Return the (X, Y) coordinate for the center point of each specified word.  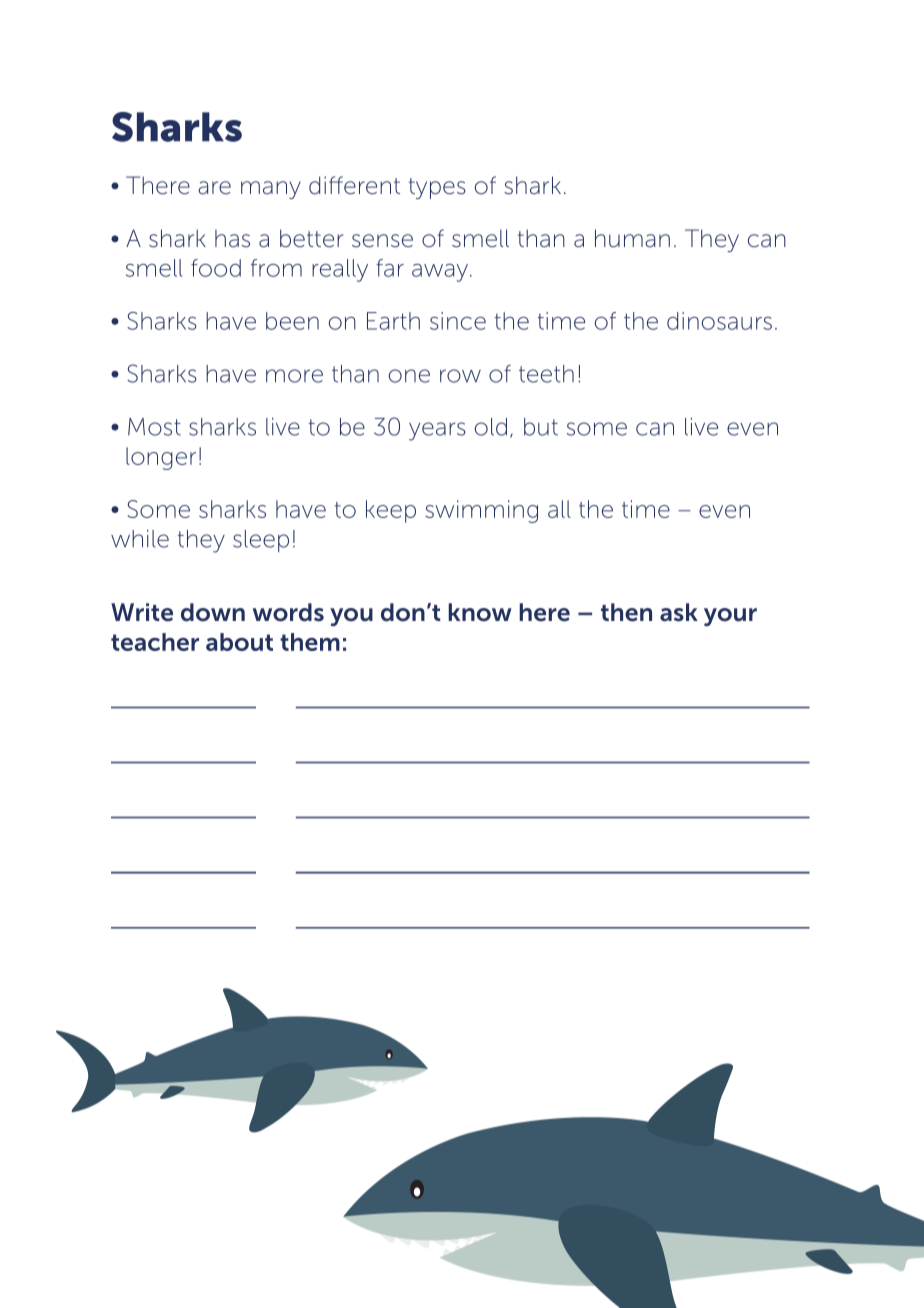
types (437, 188)
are (214, 188)
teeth (546, 374)
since (458, 321)
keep (391, 511)
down (213, 612)
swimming (481, 511)
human (632, 238)
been (292, 321)
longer (161, 458)
